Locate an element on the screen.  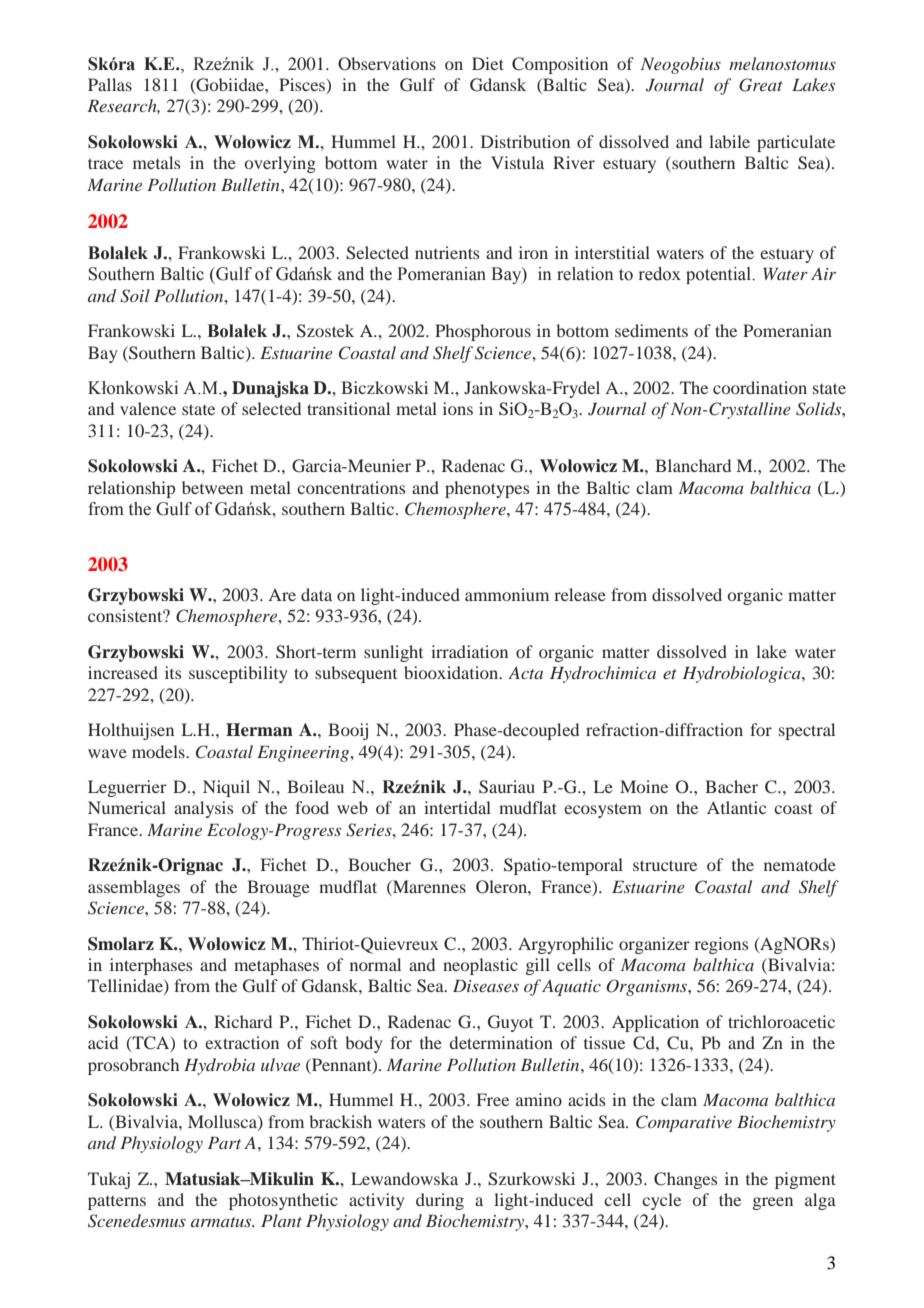
patterns is located at coordinates (117, 1203).
